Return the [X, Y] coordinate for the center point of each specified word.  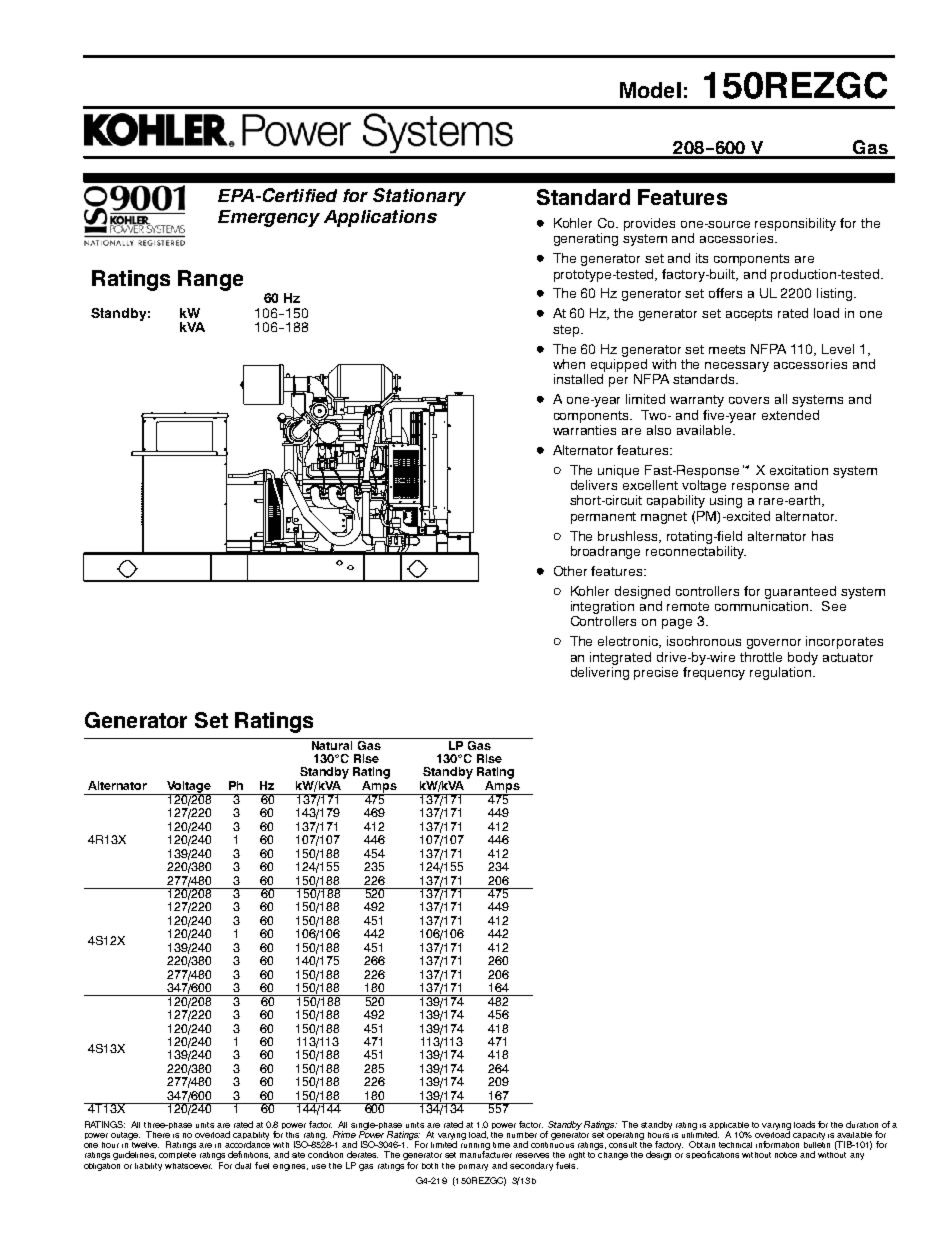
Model [650, 90]
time [501, 1145]
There [158, 1134]
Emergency [269, 218]
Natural [332, 744]
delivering [600, 672]
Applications [380, 218]
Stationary [419, 197]
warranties [584, 428]
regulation [781, 672]
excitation [799, 470]
